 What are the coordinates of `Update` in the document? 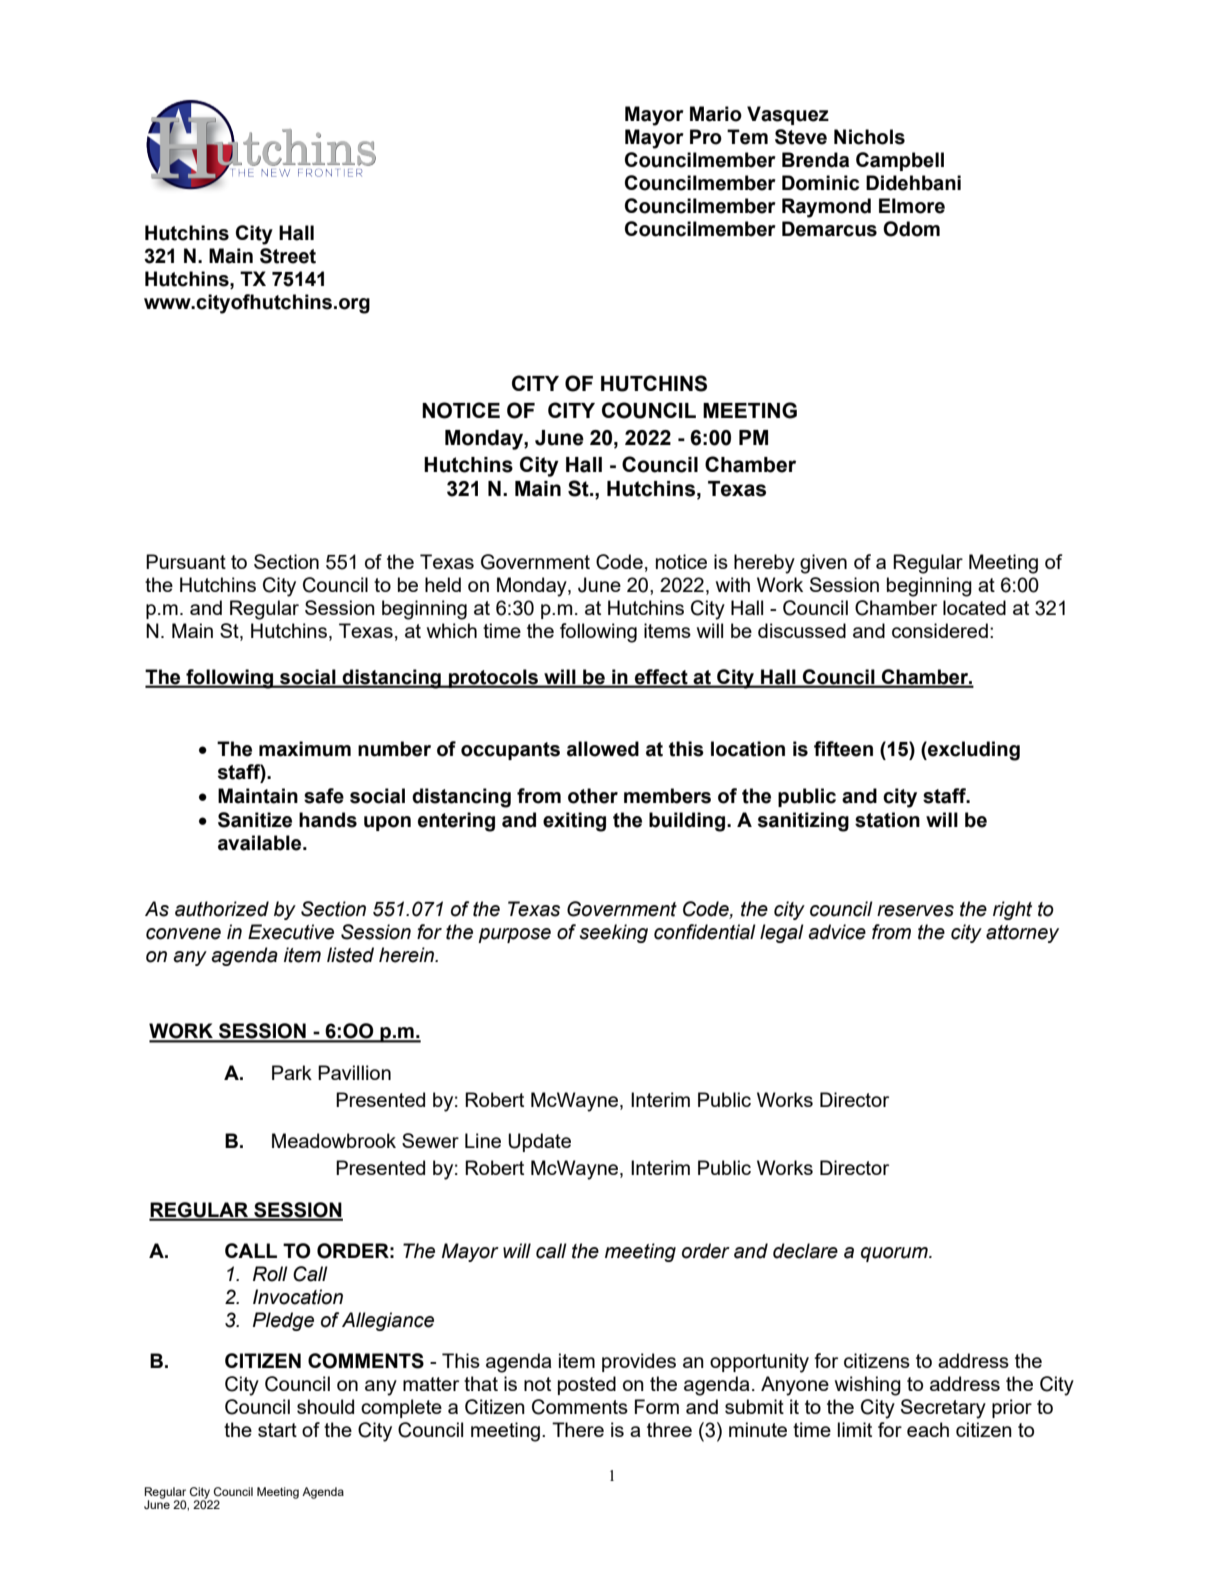 It's located at (539, 1142).
